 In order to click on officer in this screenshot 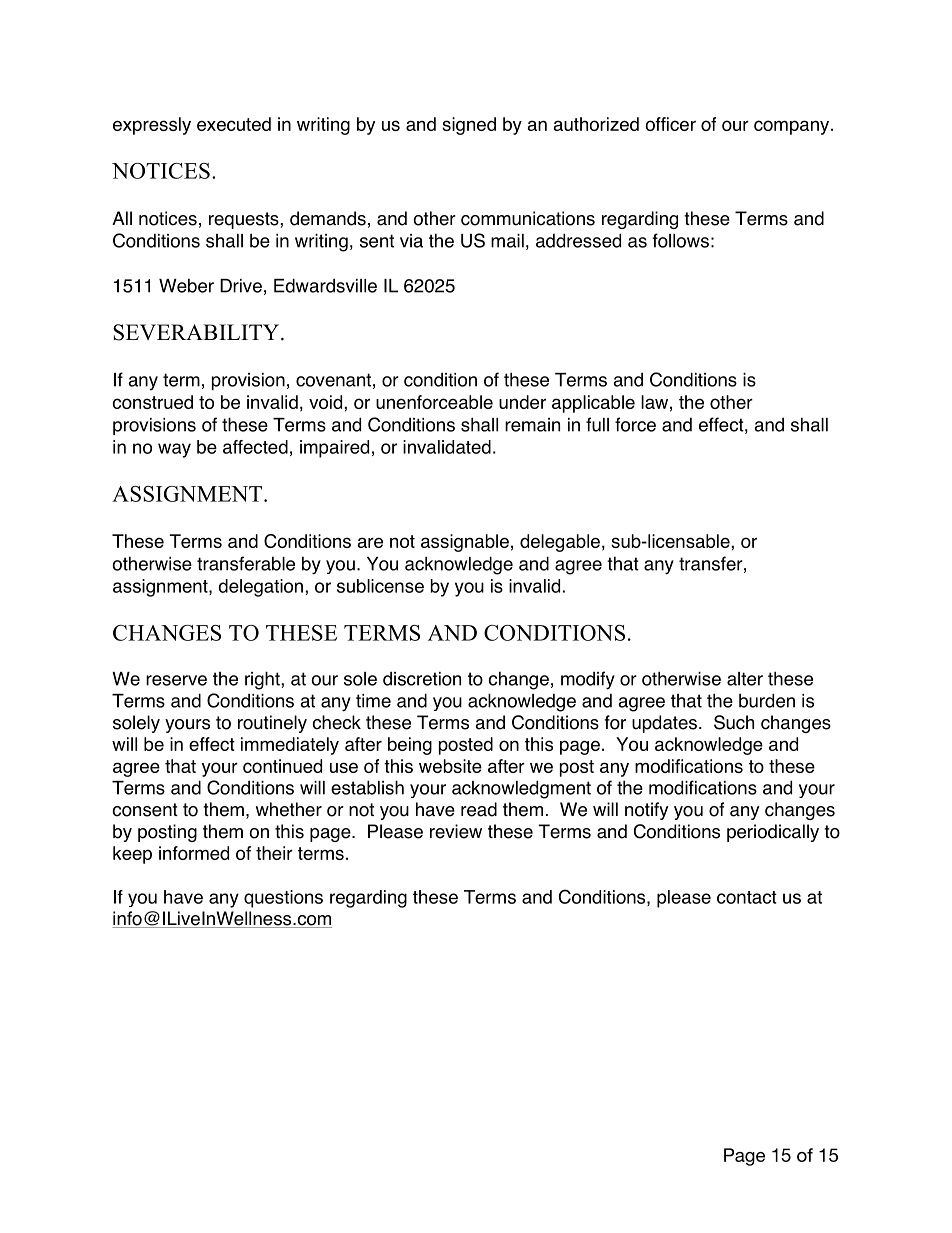, I will do `click(671, 124)`.
